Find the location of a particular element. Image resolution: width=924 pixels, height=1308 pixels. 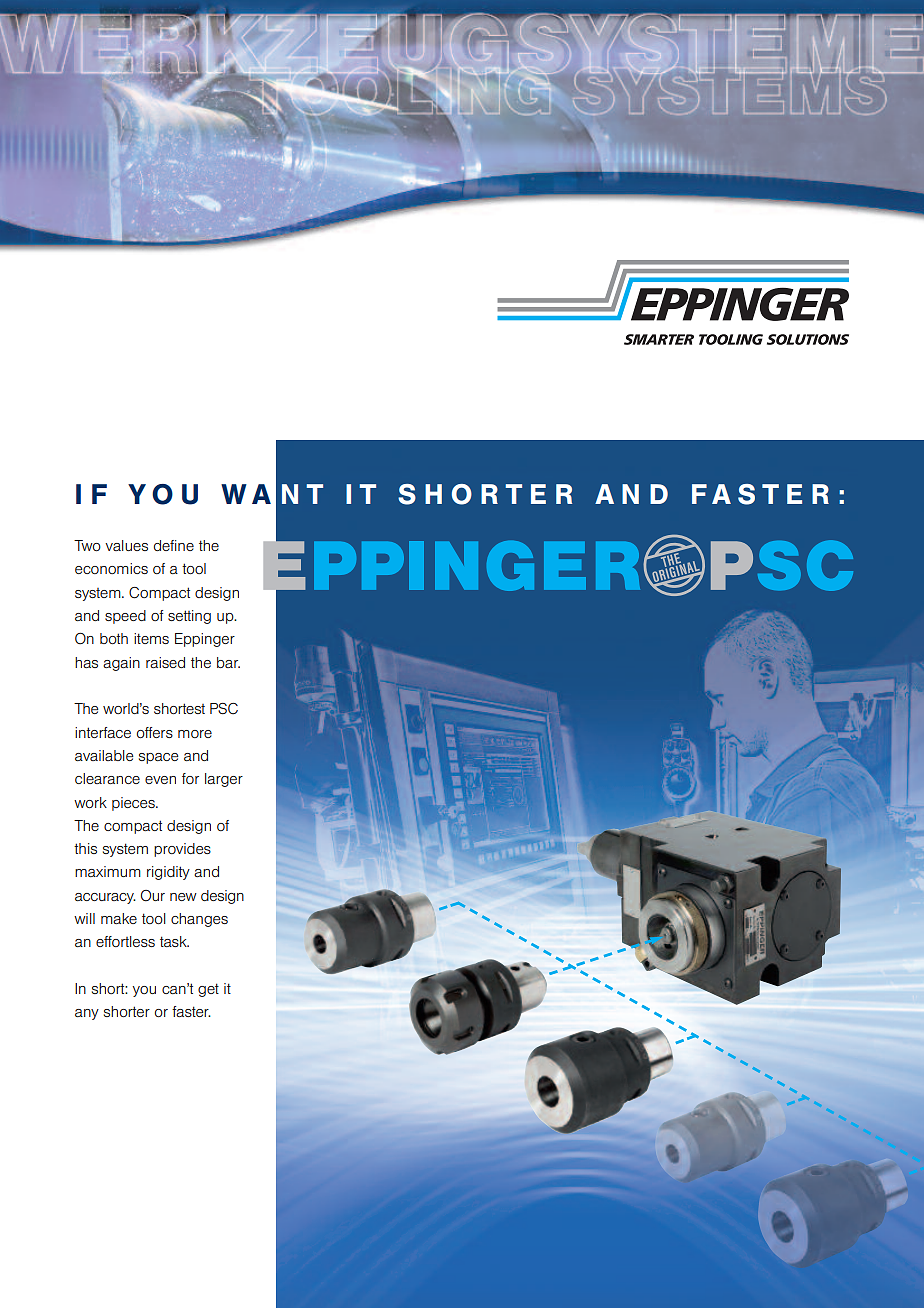

setting is located at coordinates (189, 617).
